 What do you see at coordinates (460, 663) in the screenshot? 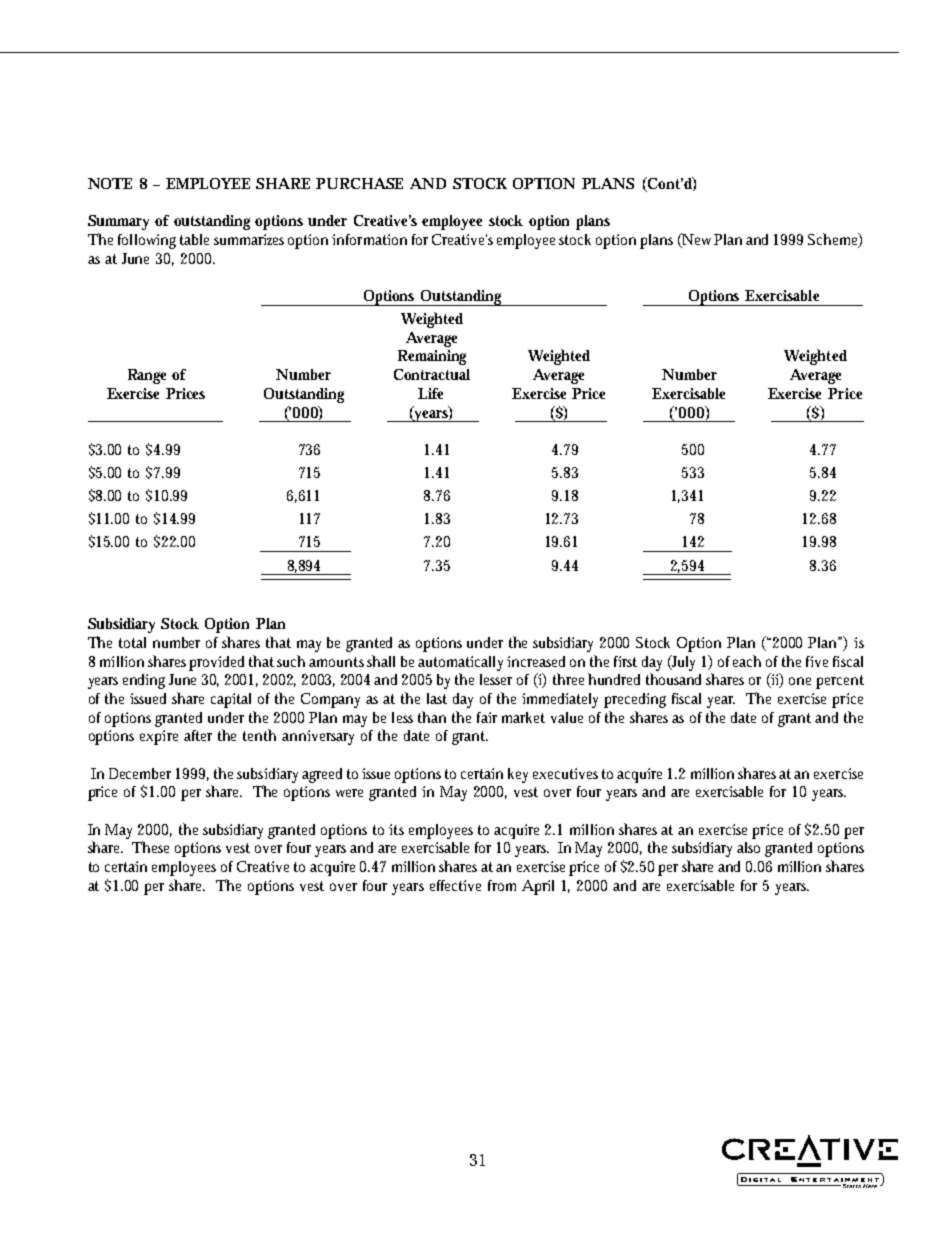
I see `automatically` at bounding box center [460, 663].
